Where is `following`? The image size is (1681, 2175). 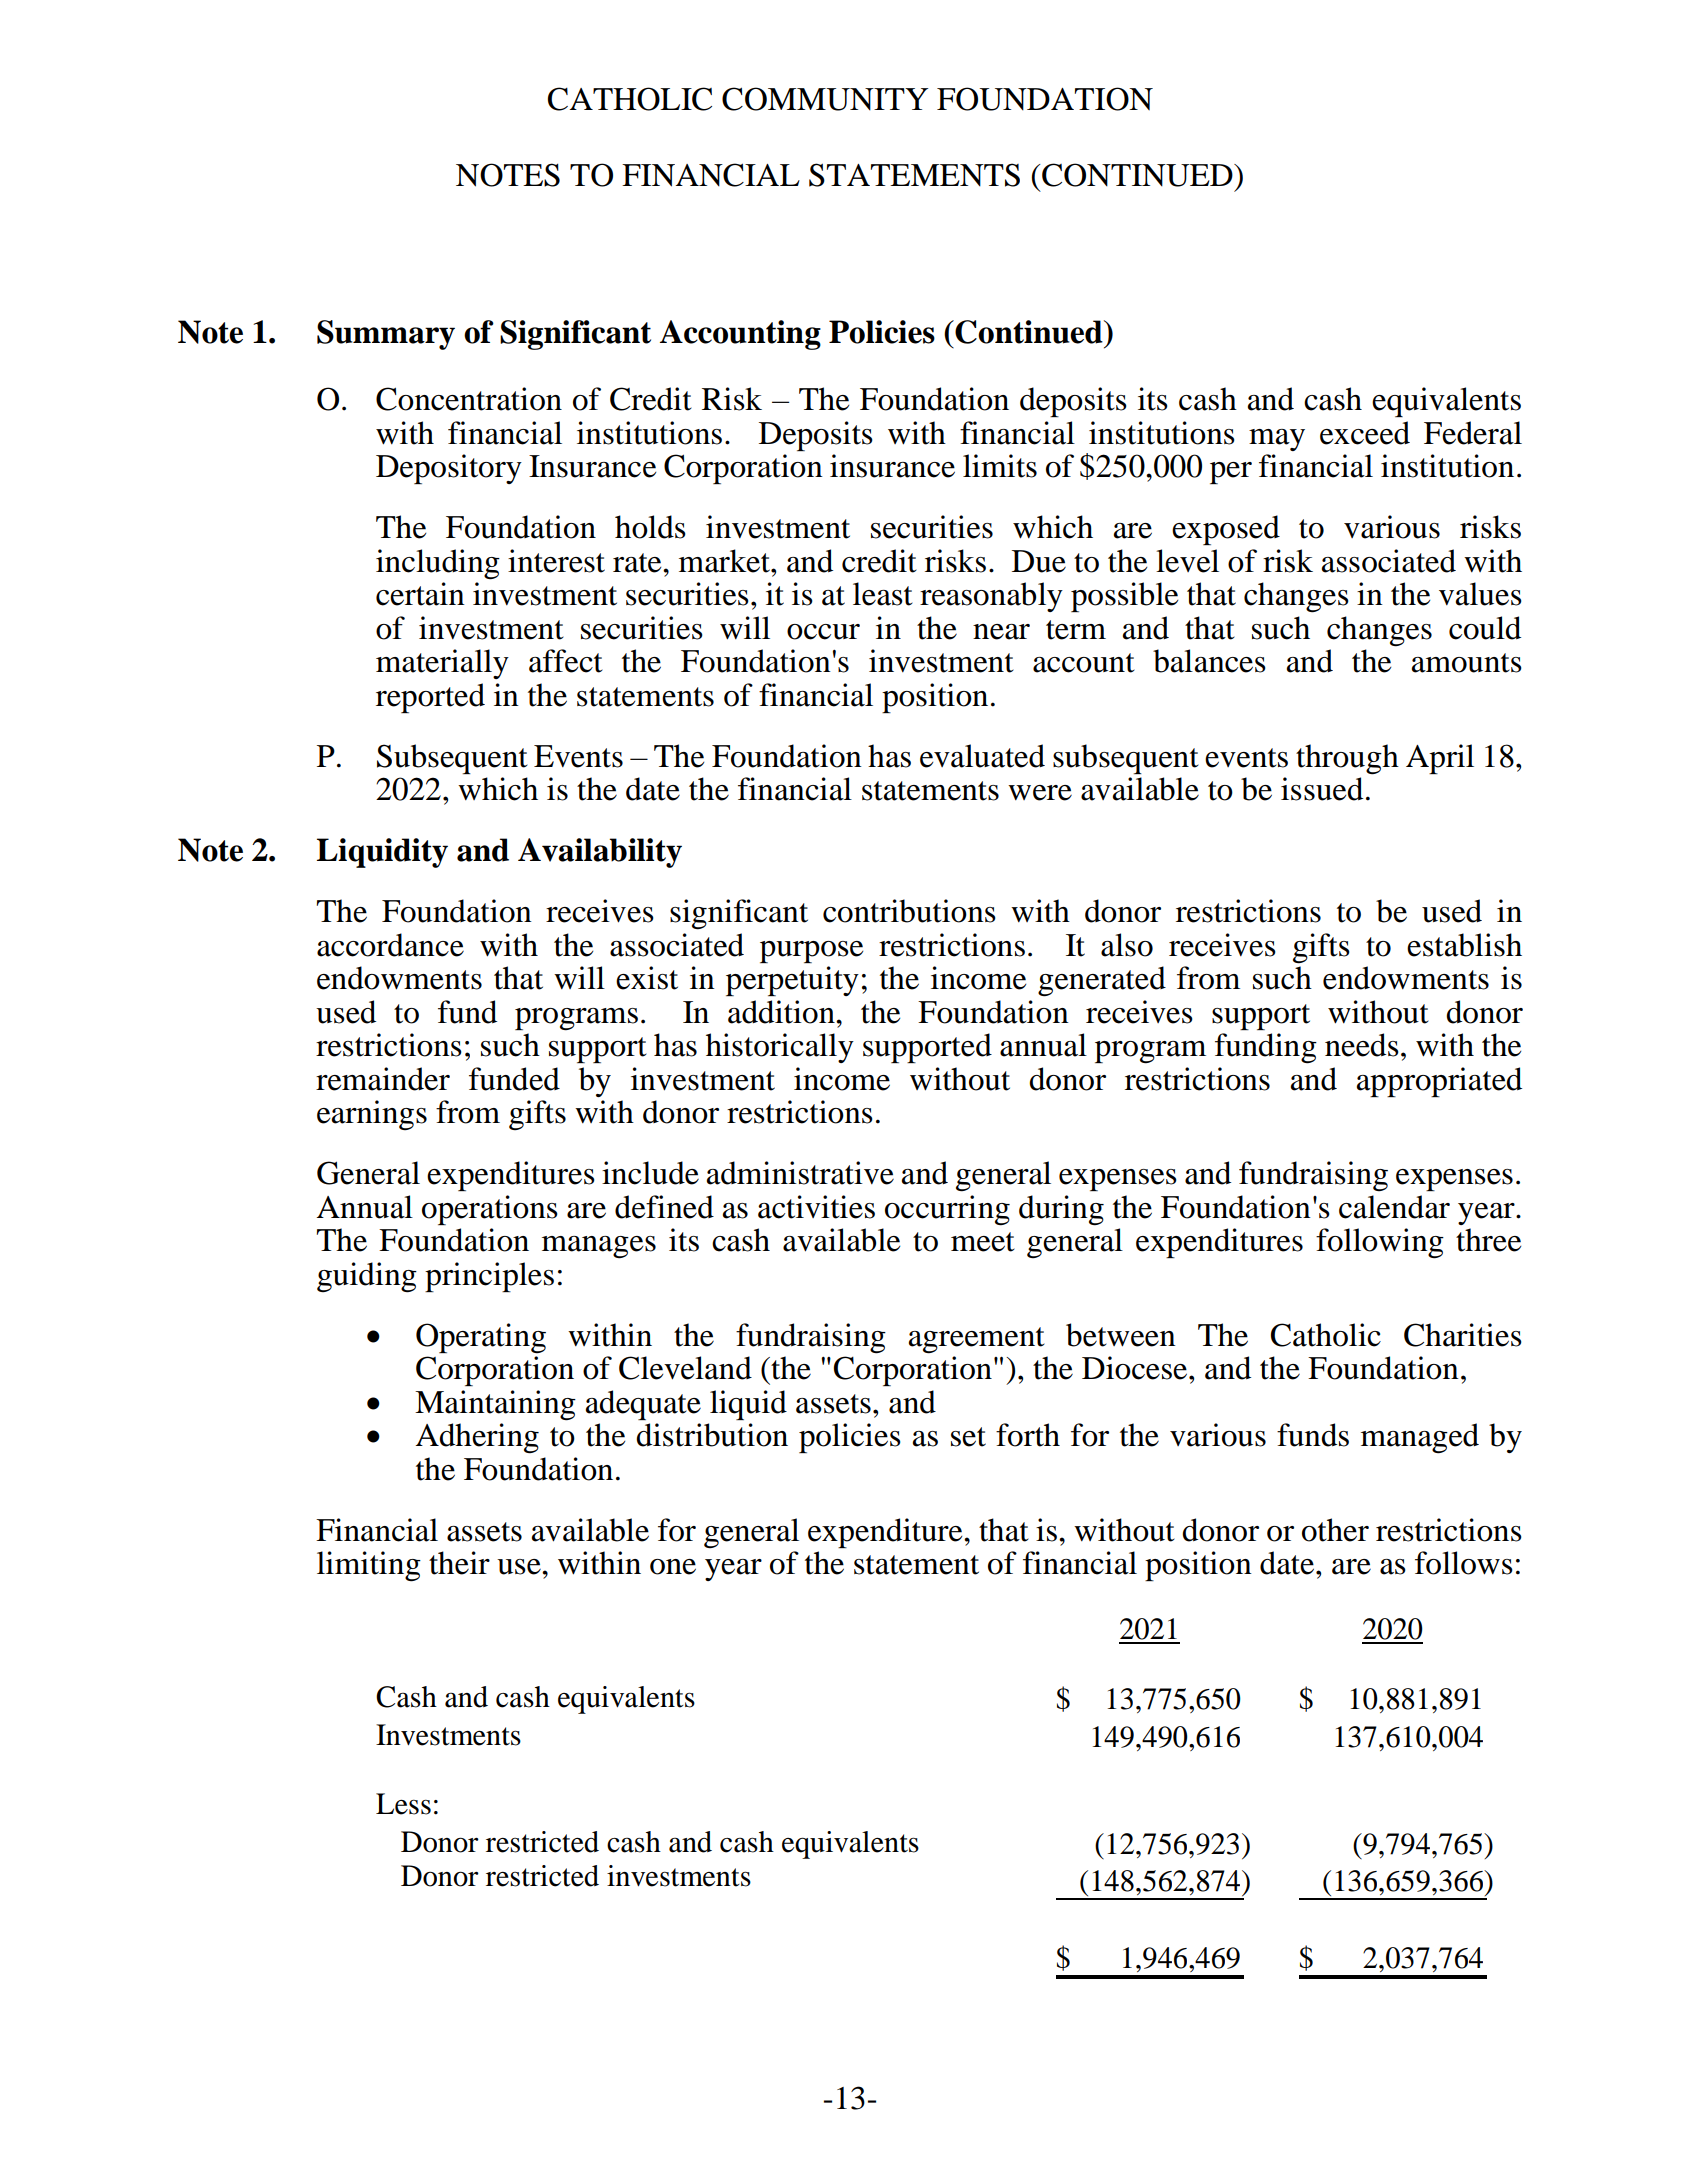 following is located at coordinates (1380, 1243).
